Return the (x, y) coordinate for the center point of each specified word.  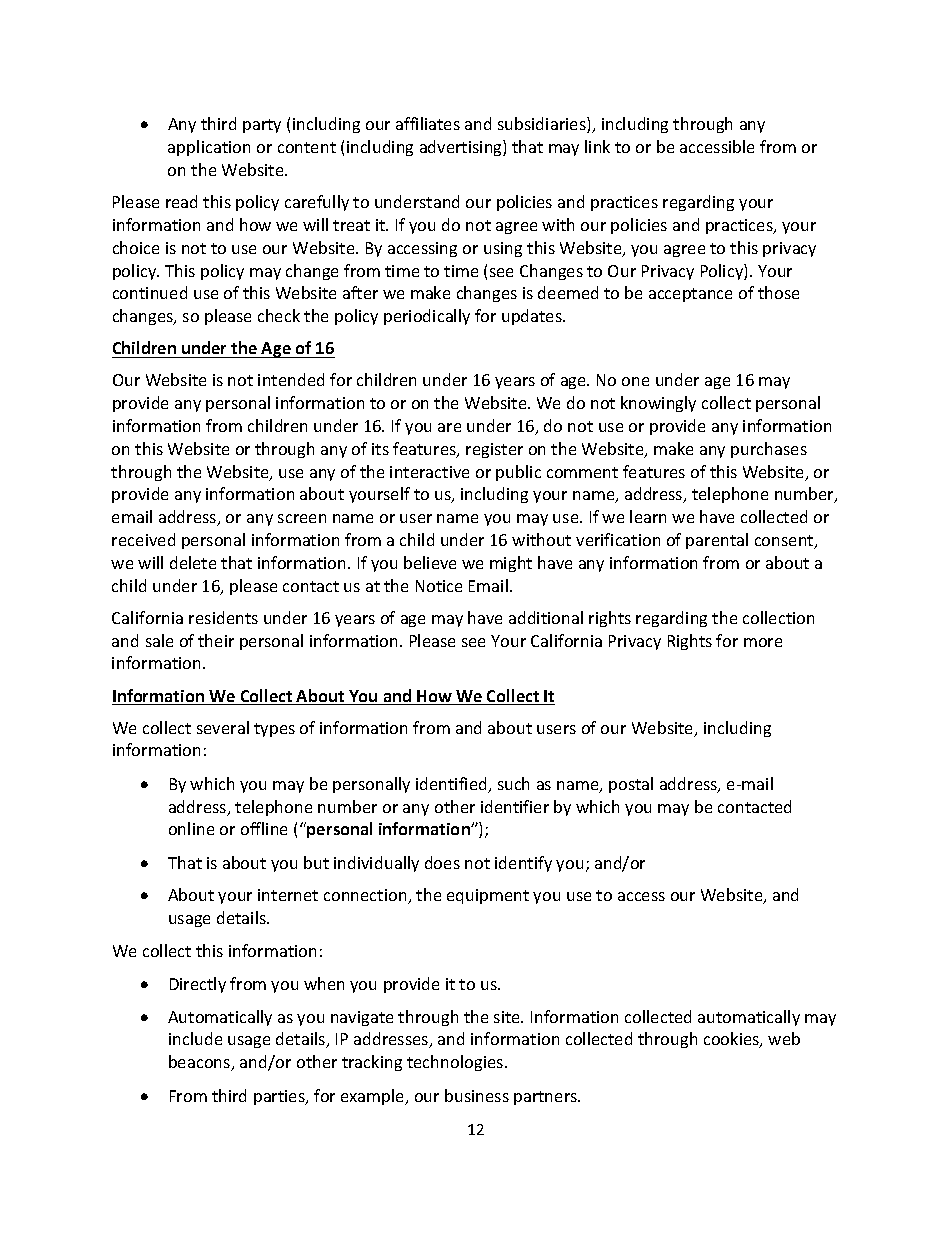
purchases (769, 450)
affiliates (428, 123)
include (195, 1038)
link (597, 146)
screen (302, 518)
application (209, 148)
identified (452, 785)
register (494, 450)
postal (631, 785)
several (223, 727)
